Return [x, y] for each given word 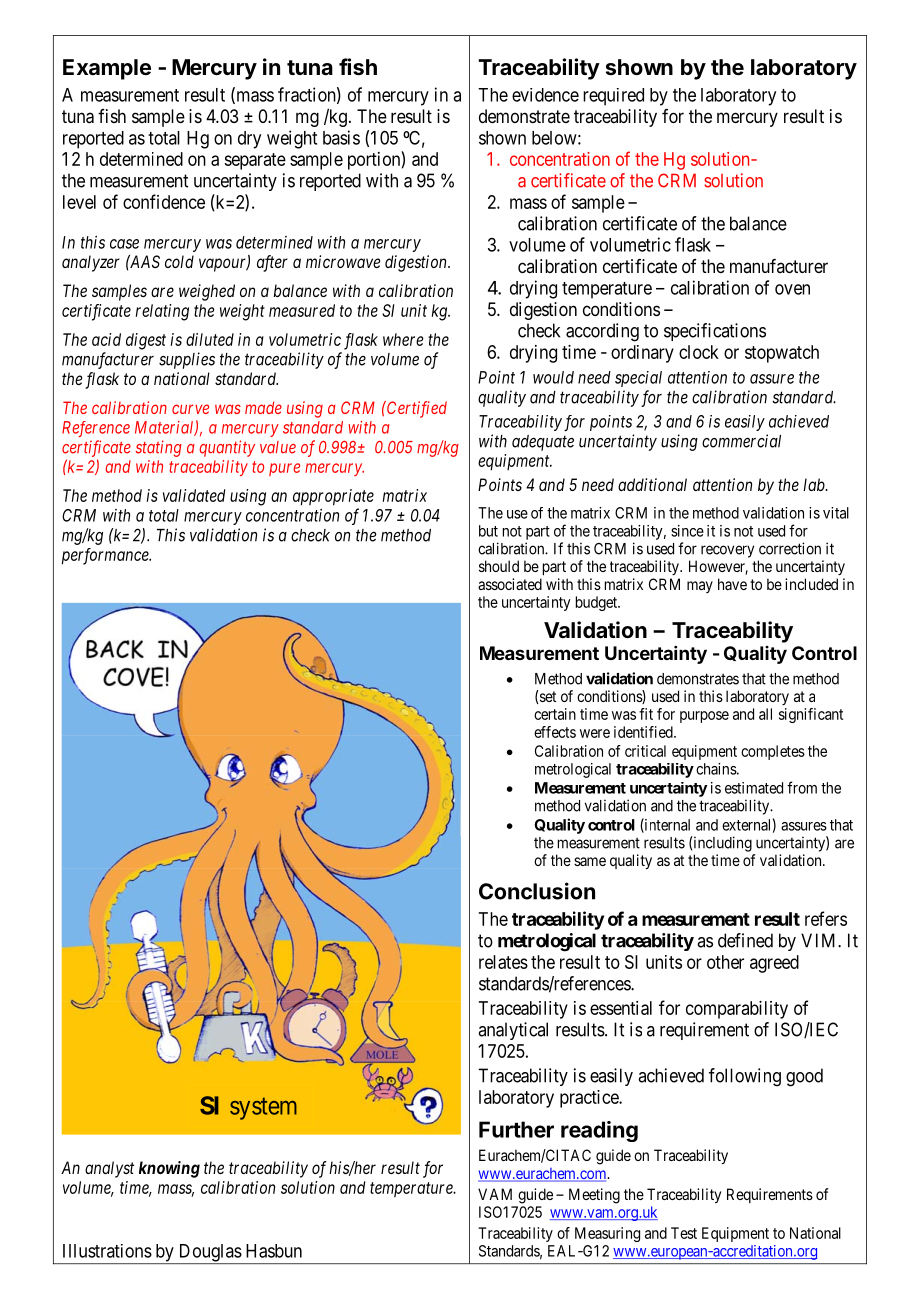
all [765, 714]
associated [510, 584]
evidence [545, 95]
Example [107, 69]
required [613, 97]
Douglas [209, 1254]
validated [194, 495]
